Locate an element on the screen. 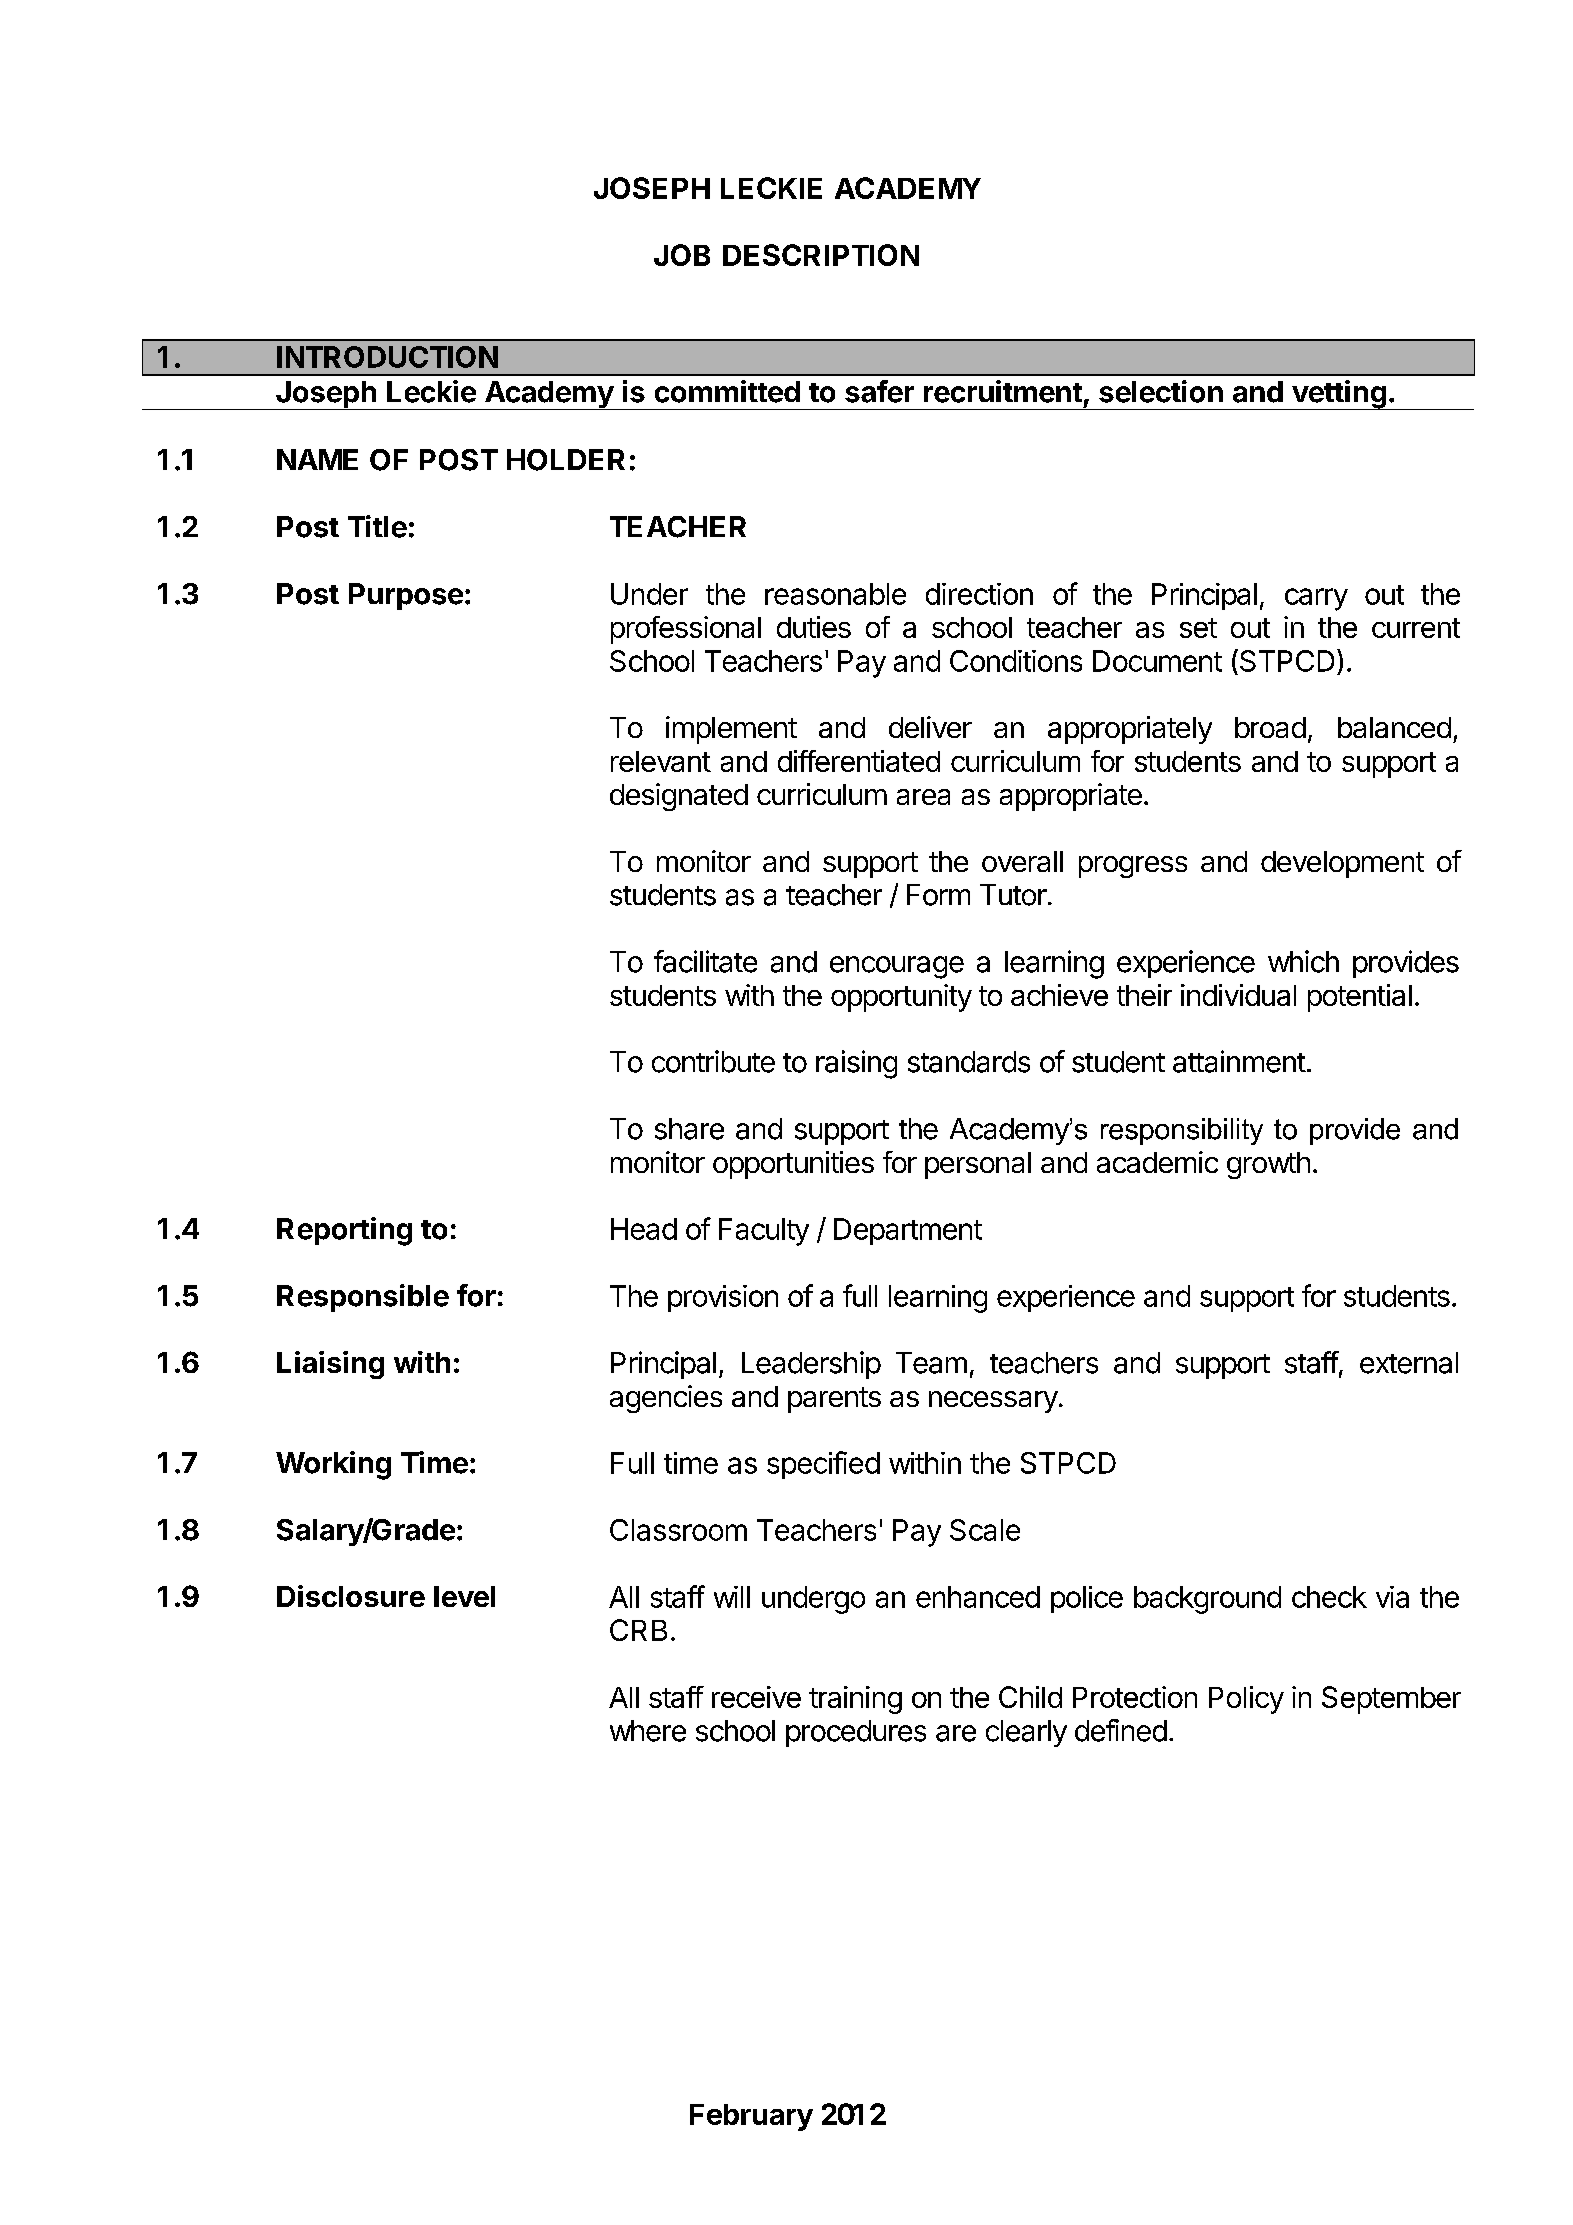 Image resolution: width=1573 pixels, height=2225 pixels. Working is located at coordinates (333, 1465).
